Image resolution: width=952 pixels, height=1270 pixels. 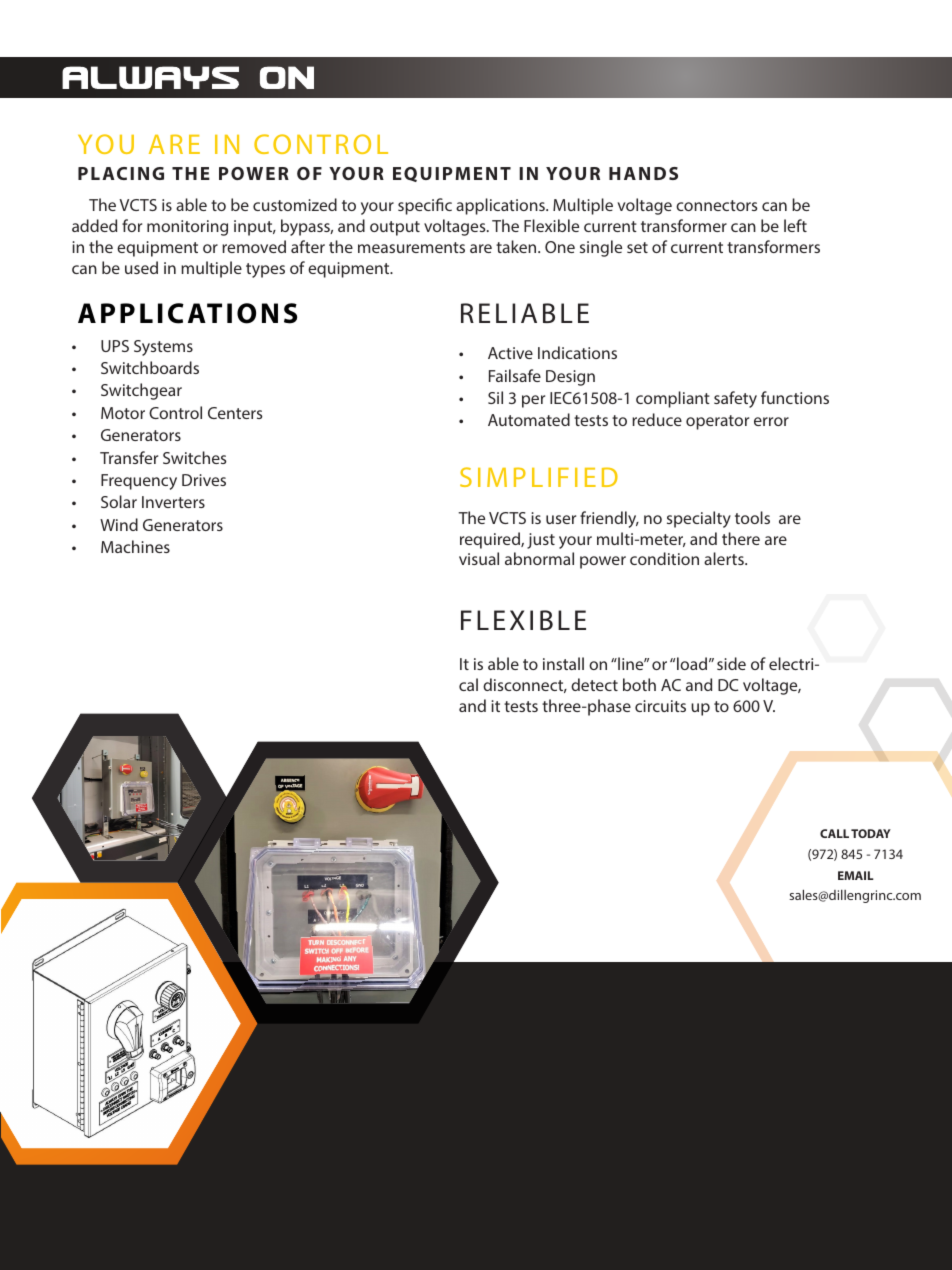 I want to click on taken, so click(x=517, y=246).
